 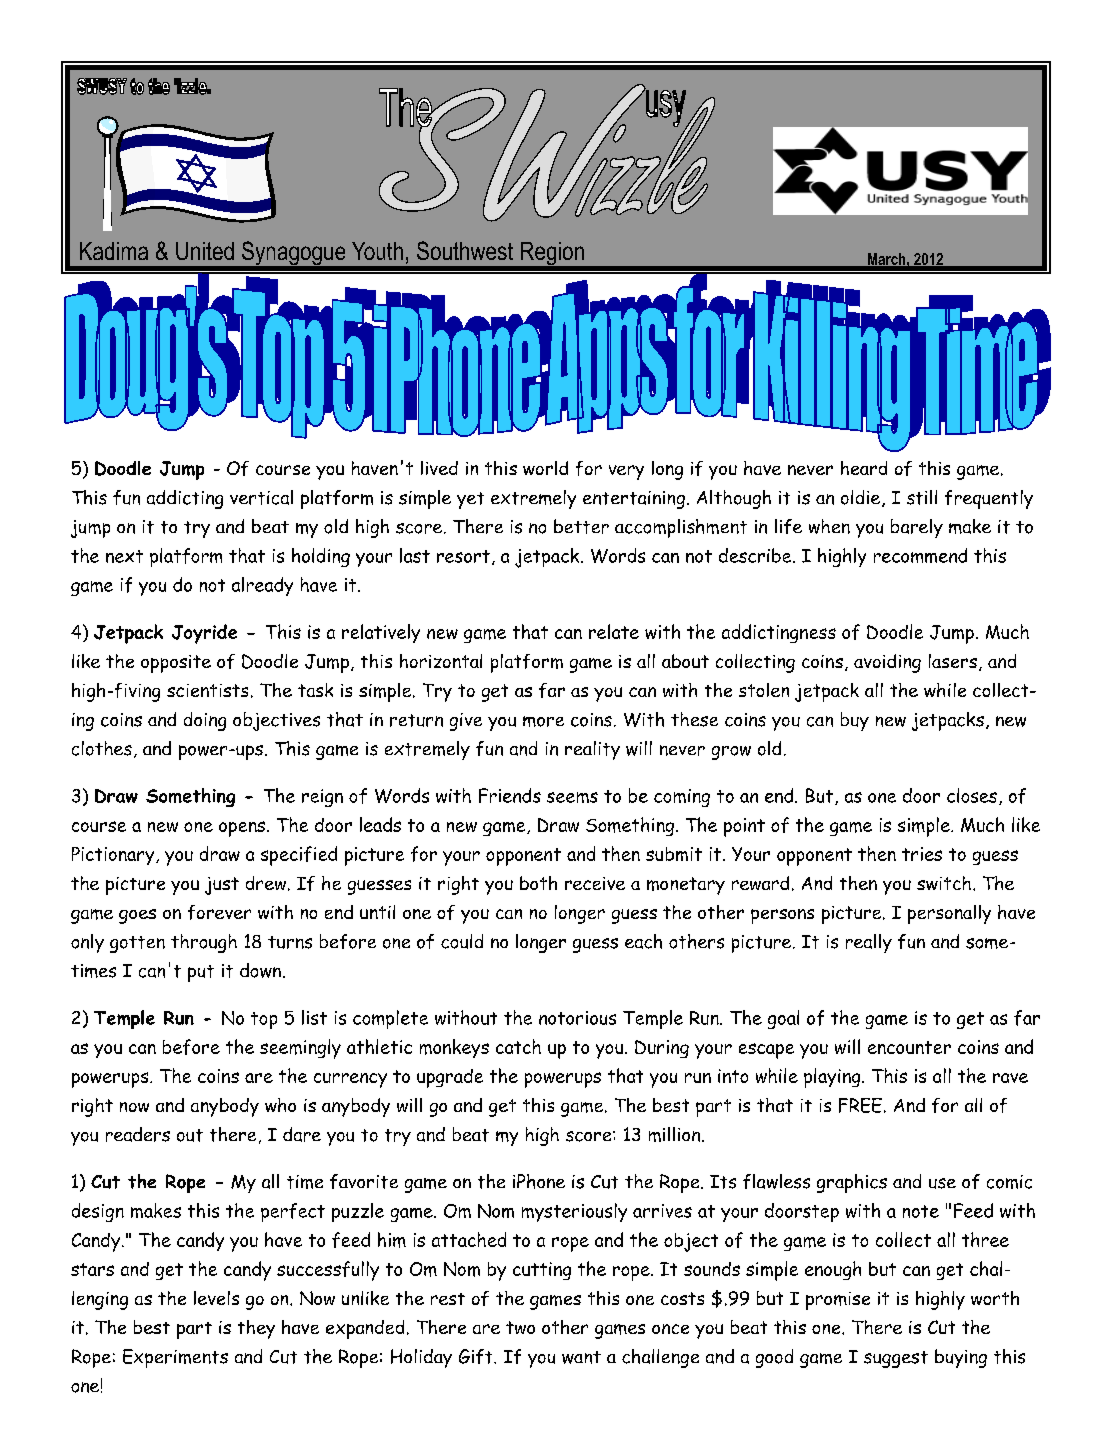 What do you see at coordinates (205, 251) in the screenshot?
I see `United` at bounding box center [205, 251].
